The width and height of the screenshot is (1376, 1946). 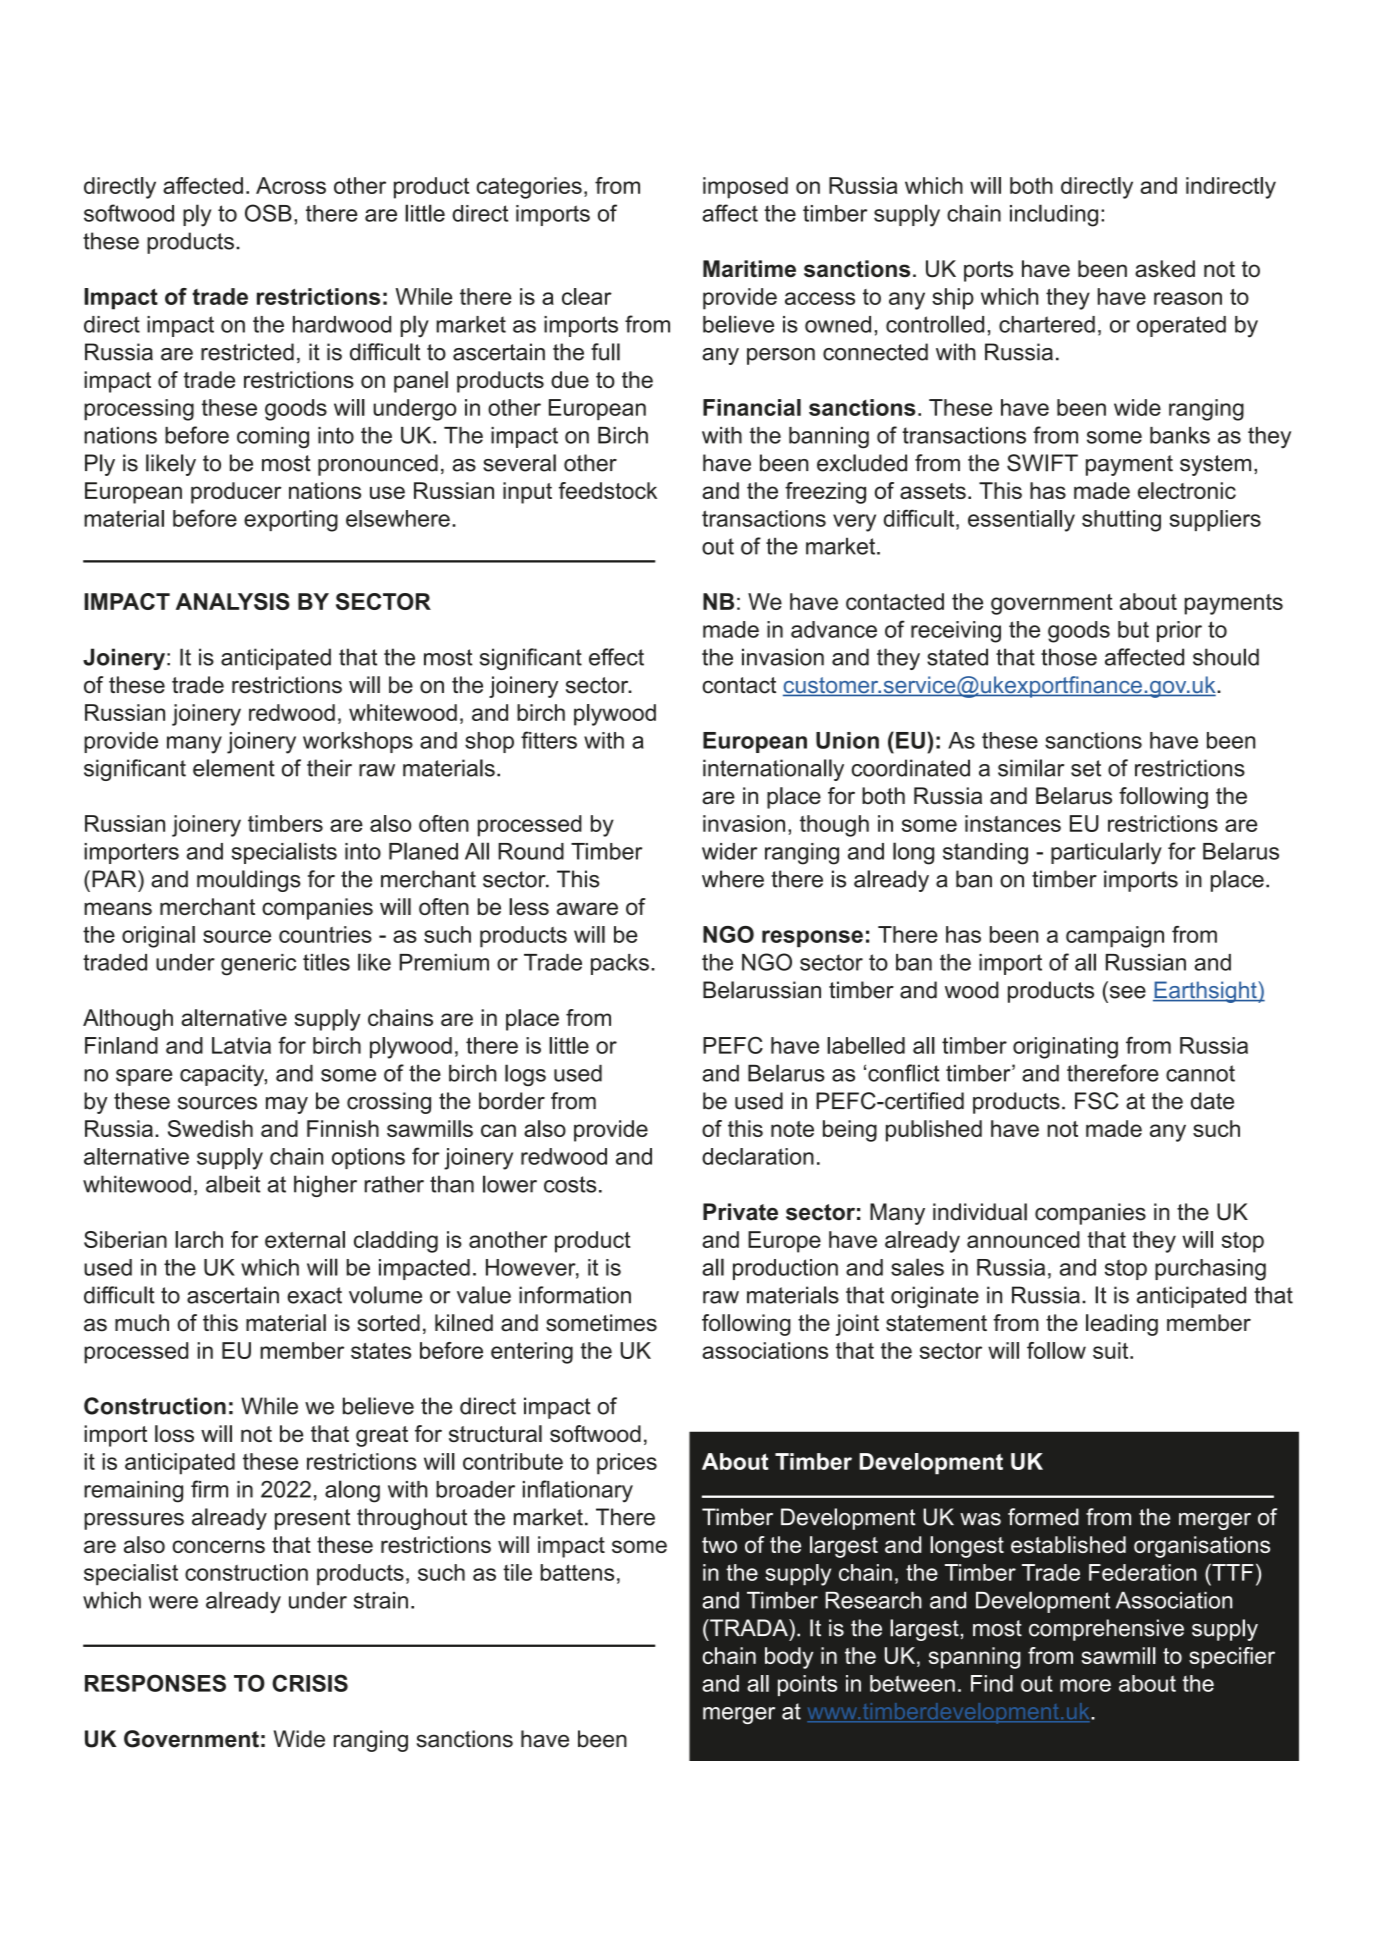 What do you see at coordinates (1106, 1630) in the screenshot?
I see `comprehensive` at bounding box center [1106, 1630].
